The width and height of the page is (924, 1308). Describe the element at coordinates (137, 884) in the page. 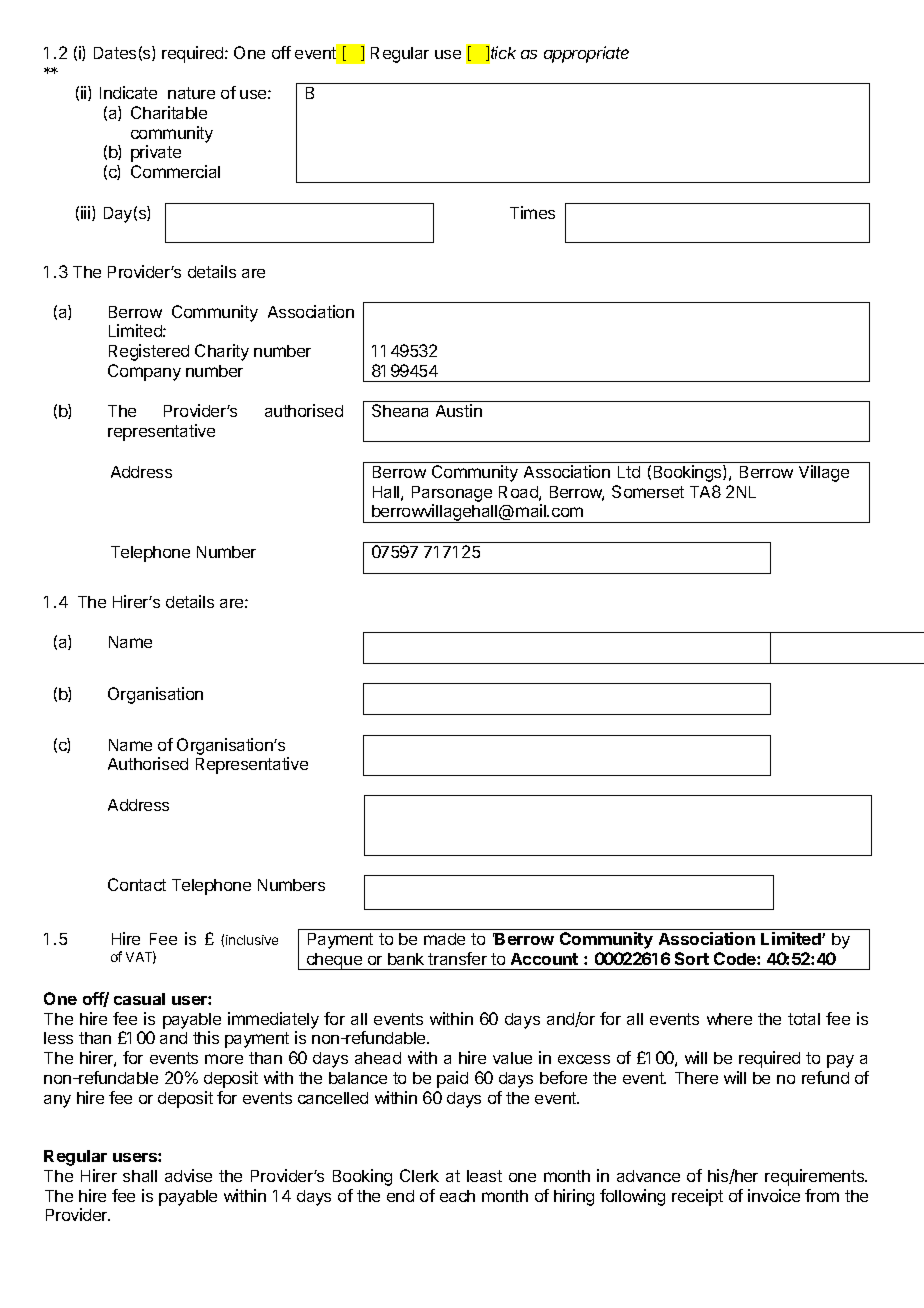

I see `Contact` at that location.
